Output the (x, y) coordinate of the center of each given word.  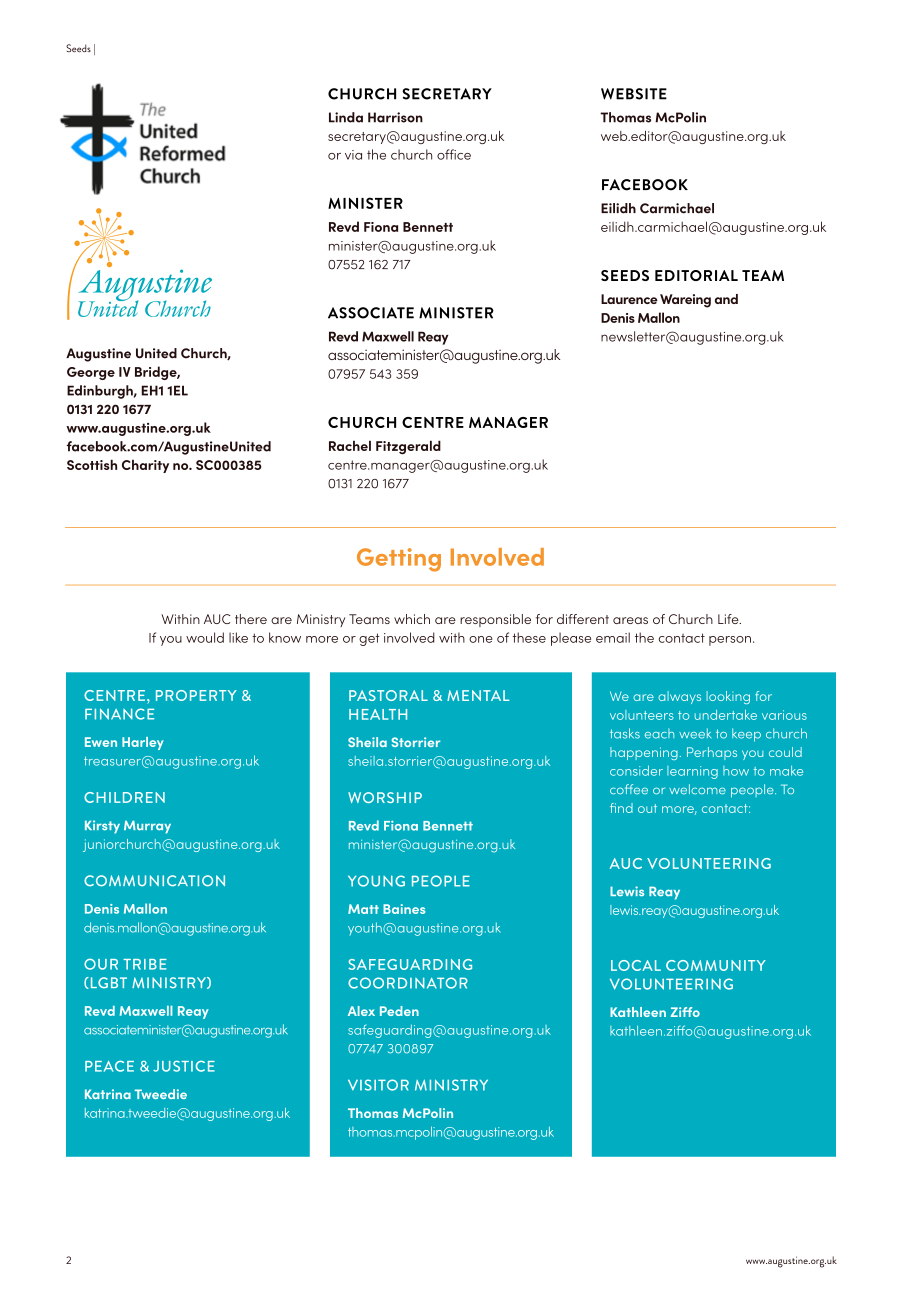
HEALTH (378, 714)
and (726, 299)
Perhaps (712, 753)
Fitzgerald (408, 447)
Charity (145, 466)
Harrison (395, 117)
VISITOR (378, 1085)
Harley (143, 743)
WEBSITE (634, 94)
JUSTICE (184, 1066)
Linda (346, 117)
